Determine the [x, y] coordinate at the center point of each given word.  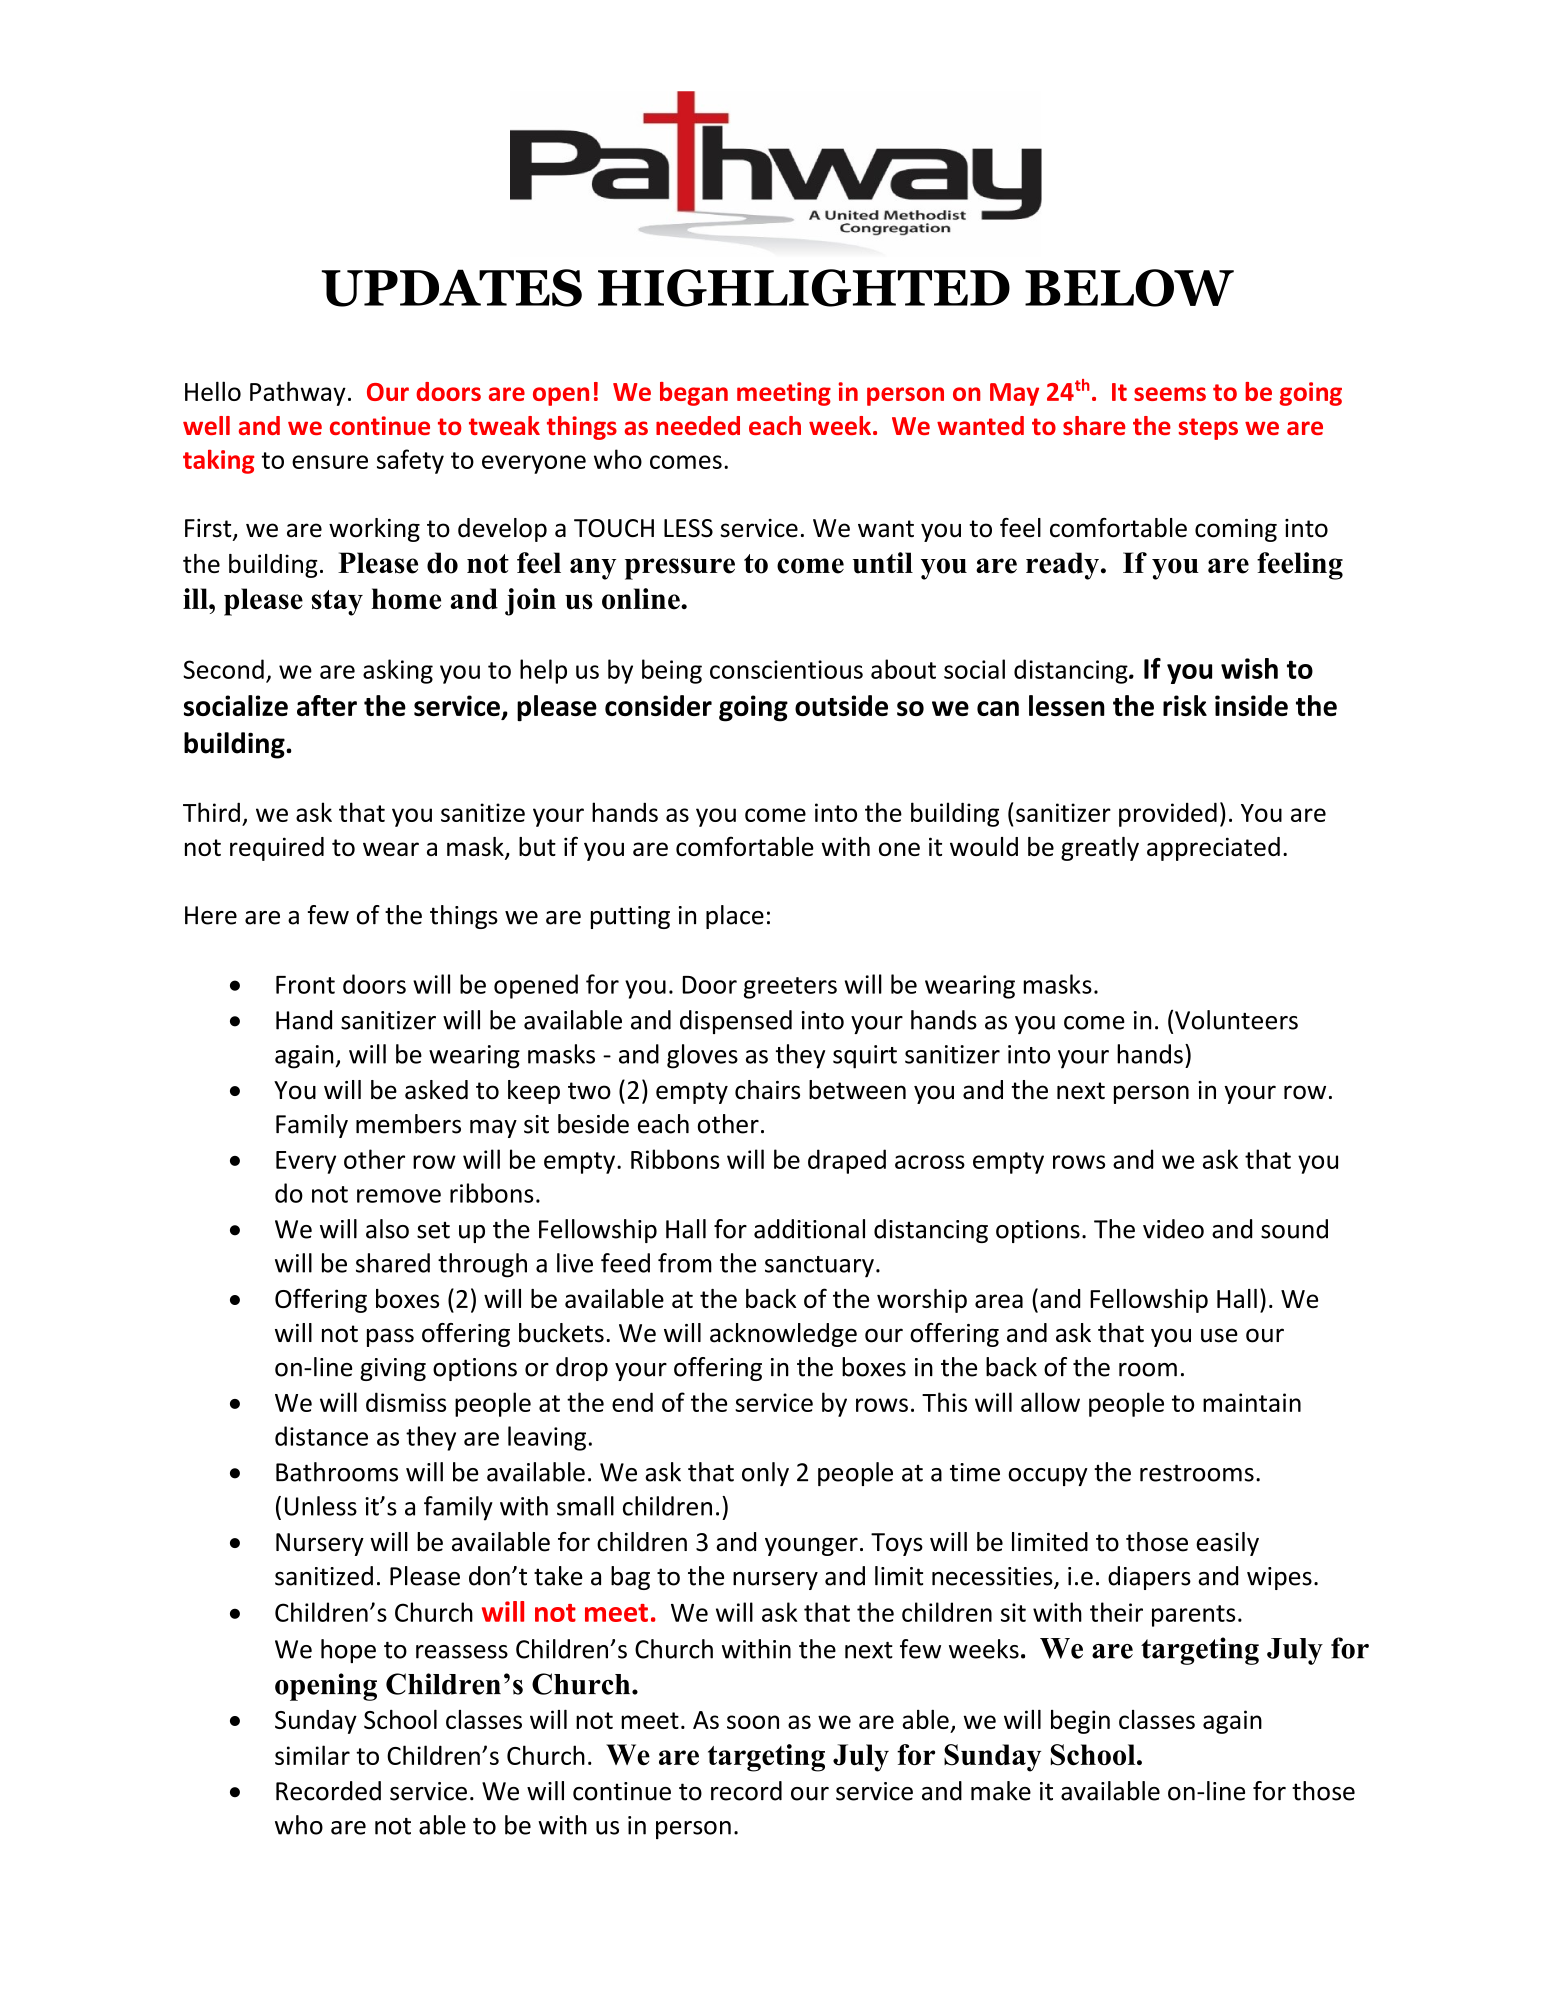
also [387, 1229]
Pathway [298, 393]
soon [753, 1722]
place [735, 917]
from [685, 1263]
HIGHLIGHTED [804, 288]
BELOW [1129, 288]
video [1173, 1229]
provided [1168, 814]
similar [312, 1755]
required [277, 849]
